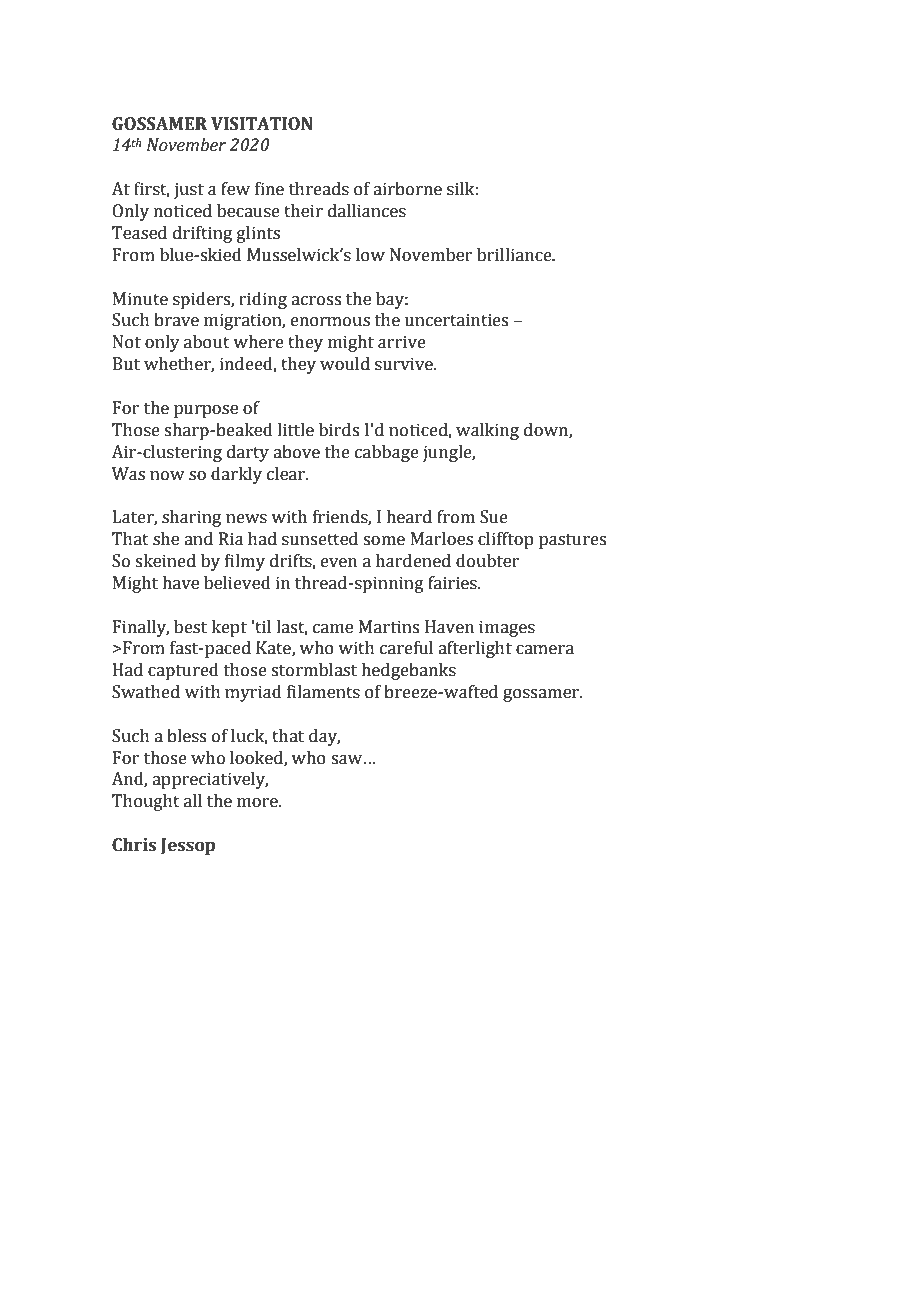 This screenshot has height=1308, width=924. Describe the element at coordinates (407, 189) in the screenshot. I see `airborne` at that location.
